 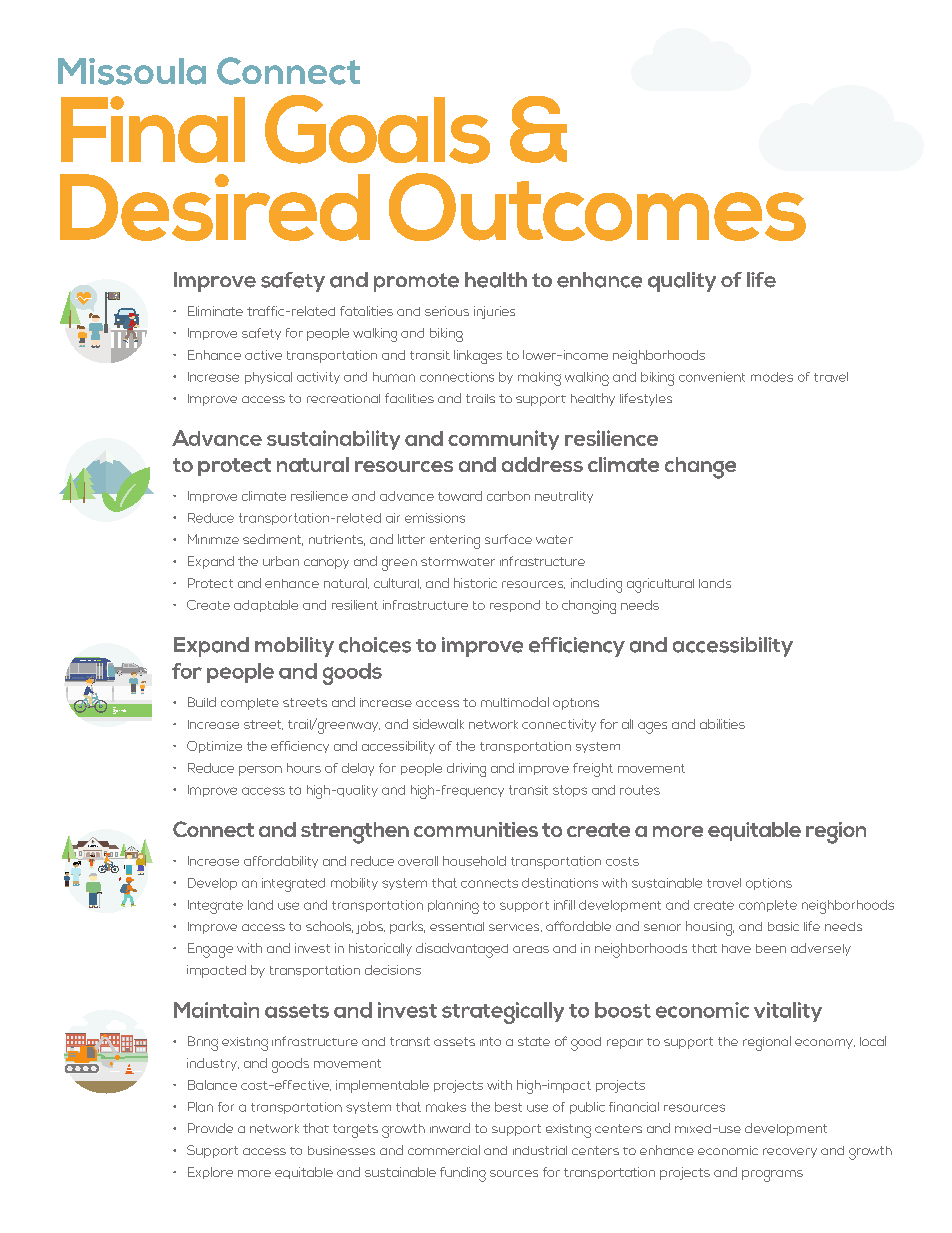 I want to click on Provide, so click(x=210, y=1128).
